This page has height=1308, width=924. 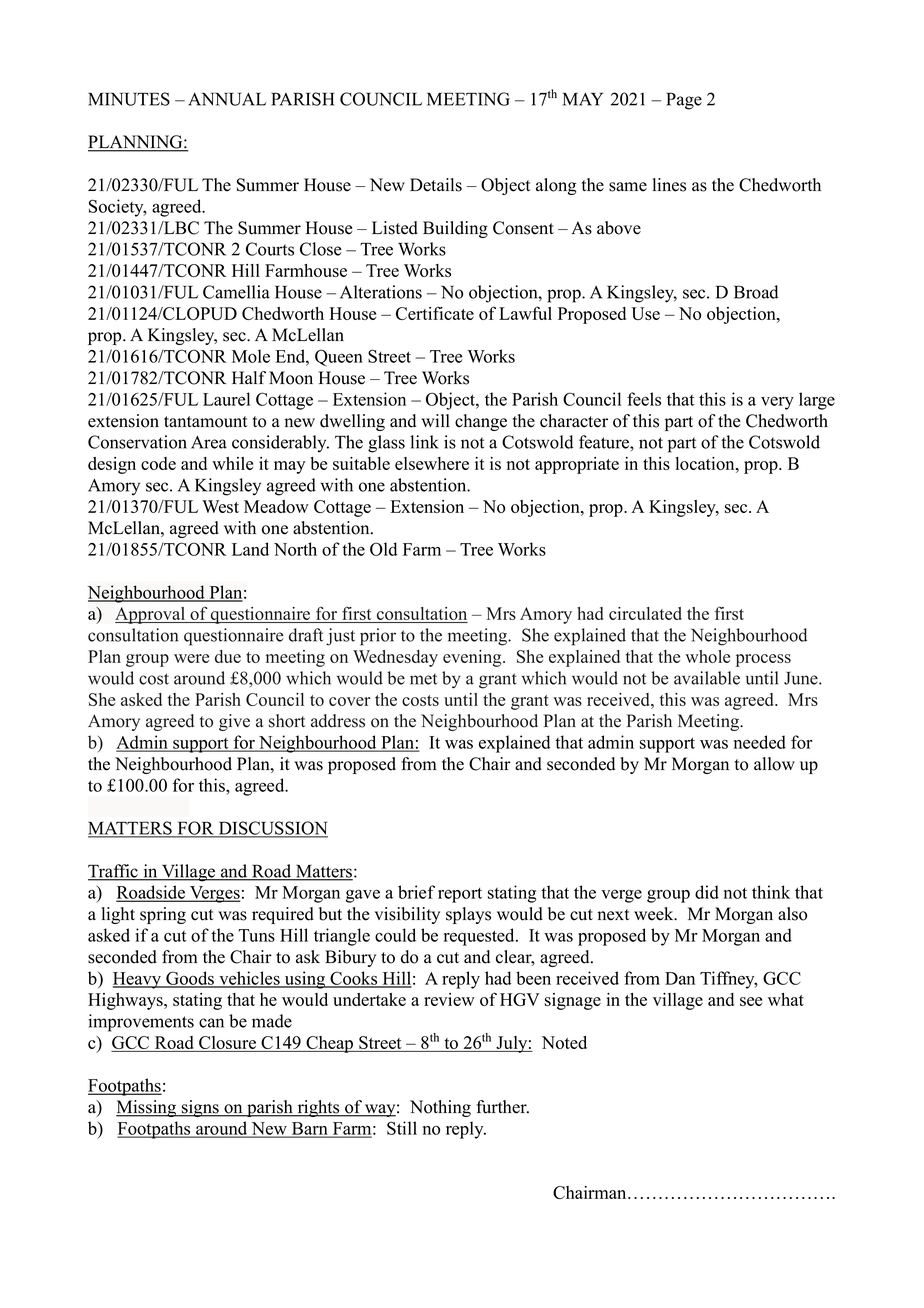 What do you see at coordinates (227, 99) in the page?
I see `ANNUAL` at bounding box center [227, 99].
